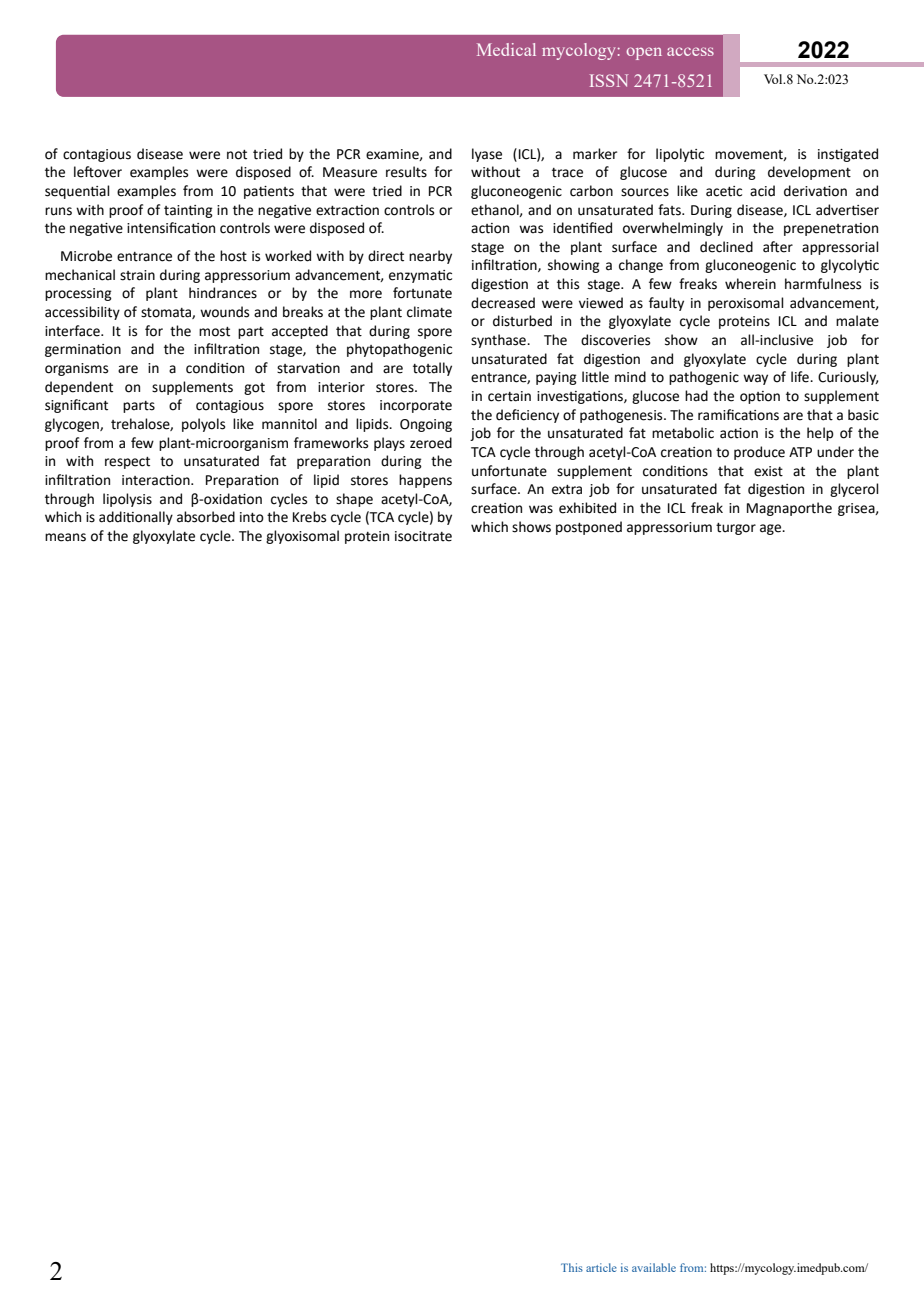  I want to click on exist, so click(768, 471).
